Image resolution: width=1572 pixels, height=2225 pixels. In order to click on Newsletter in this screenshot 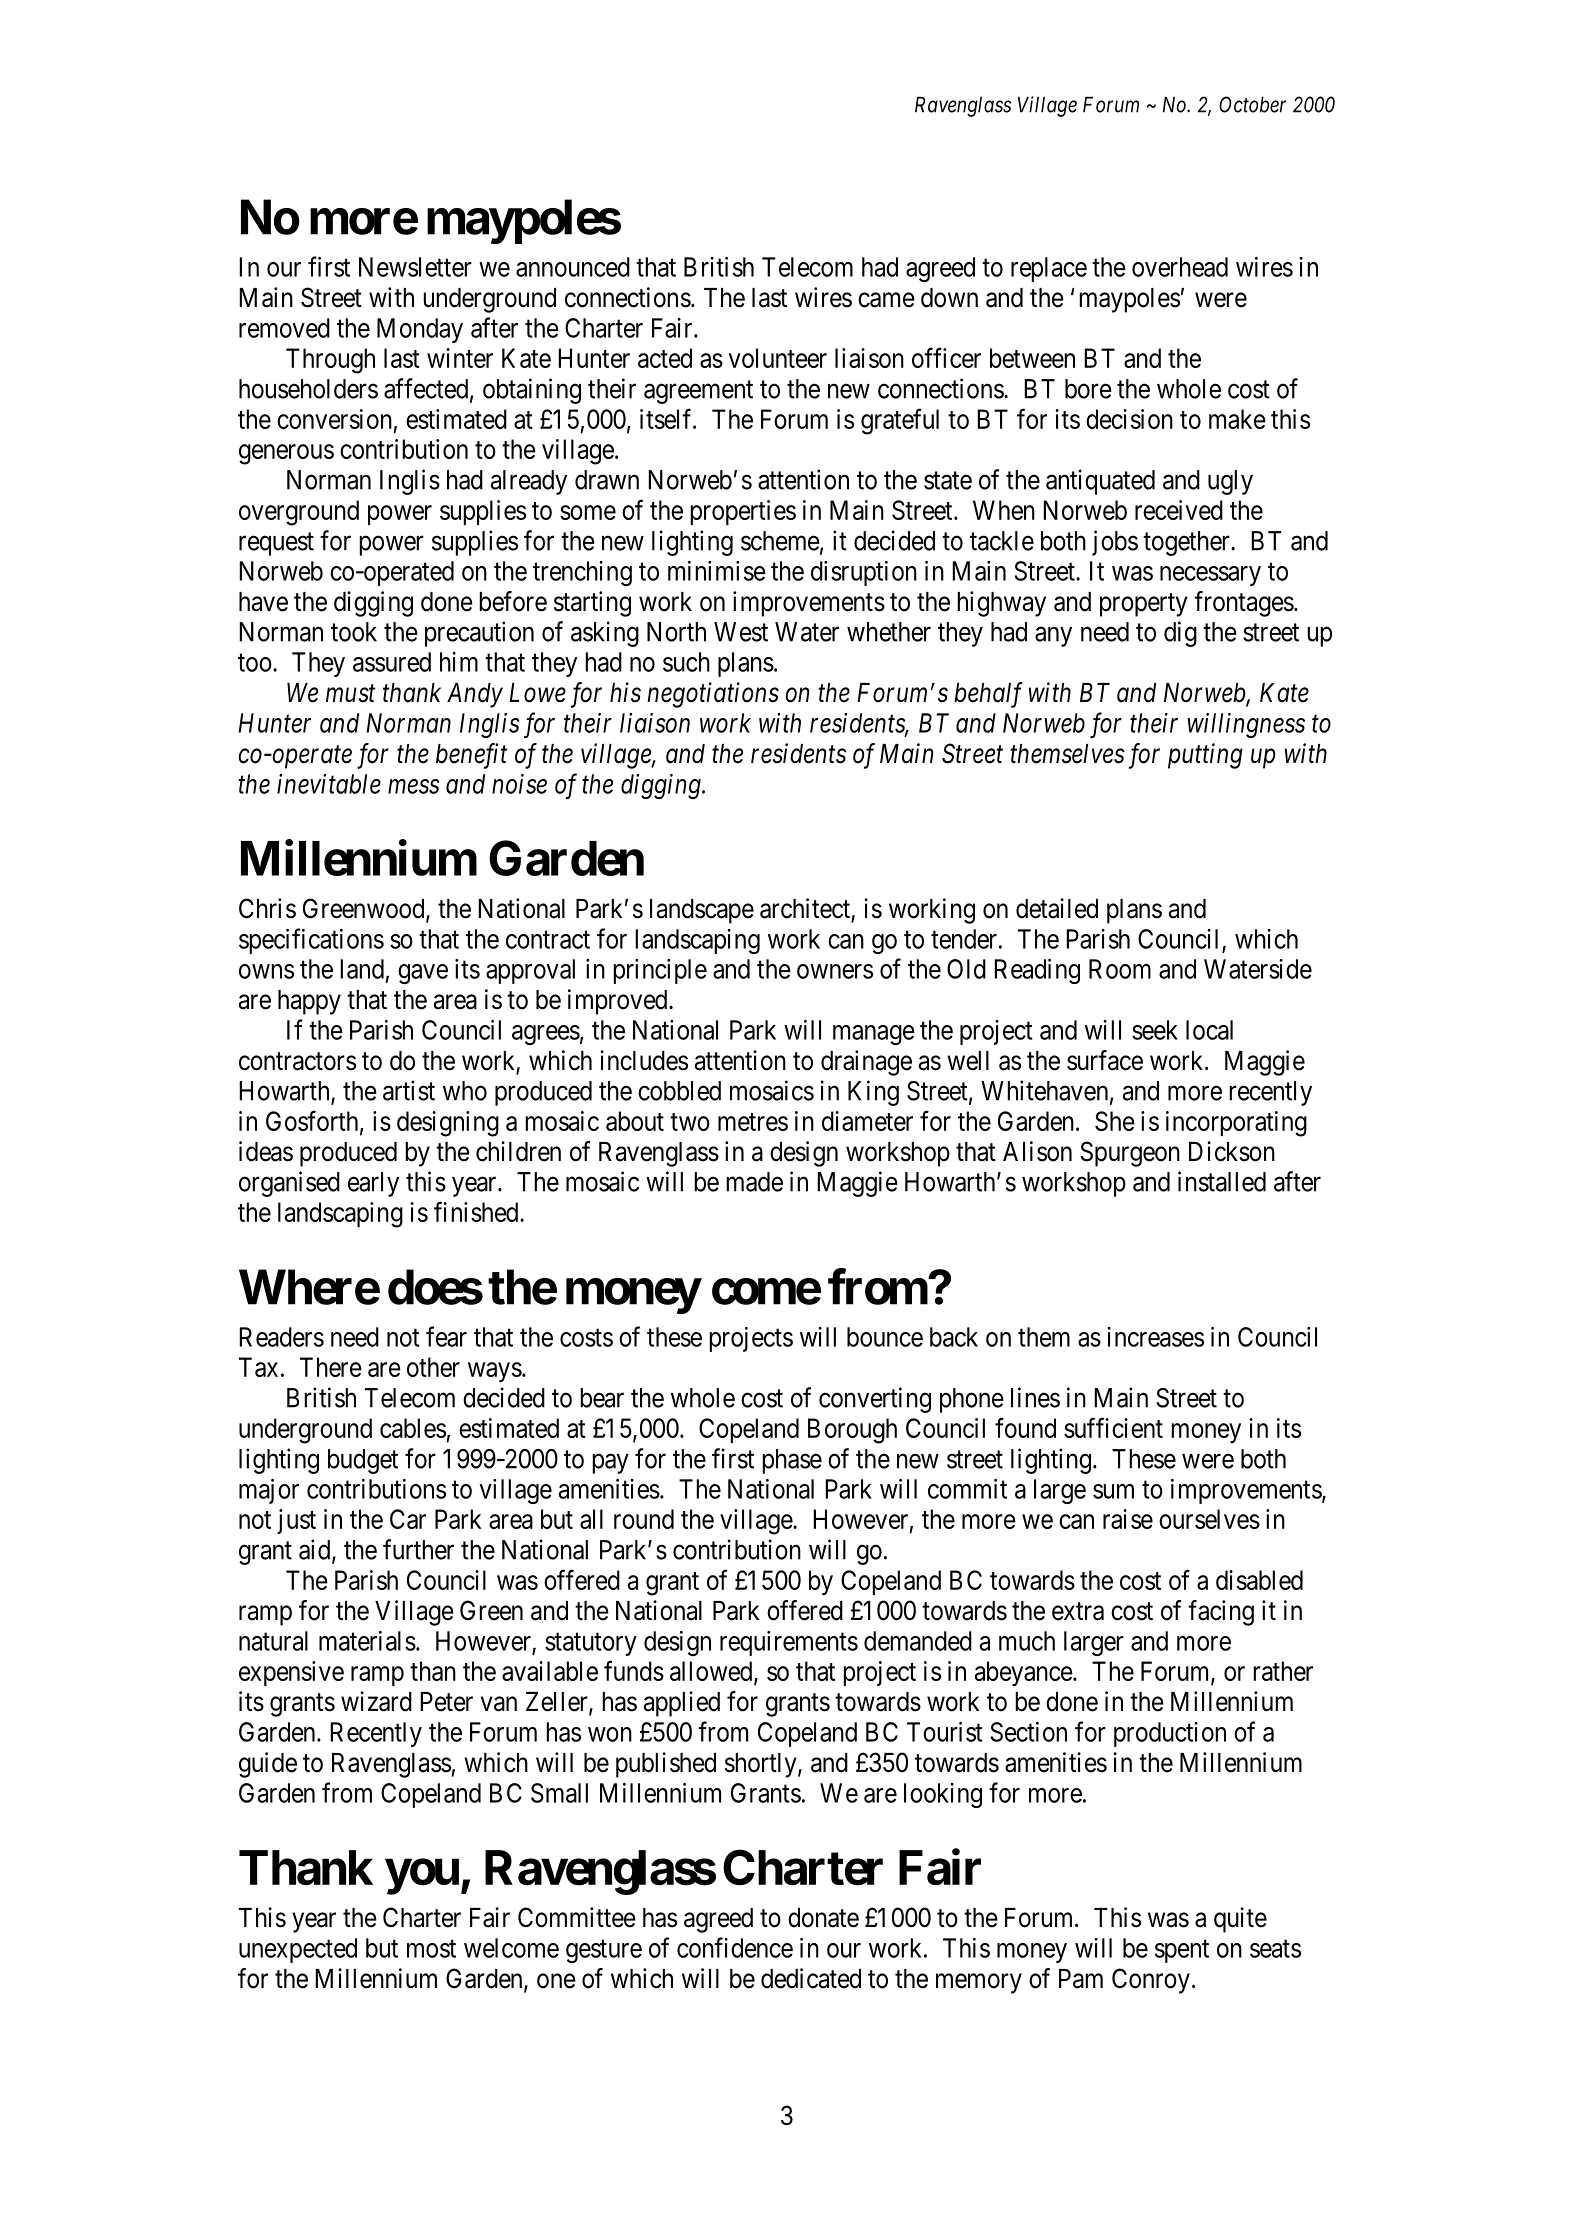, I will do `click(415, 267)`.
